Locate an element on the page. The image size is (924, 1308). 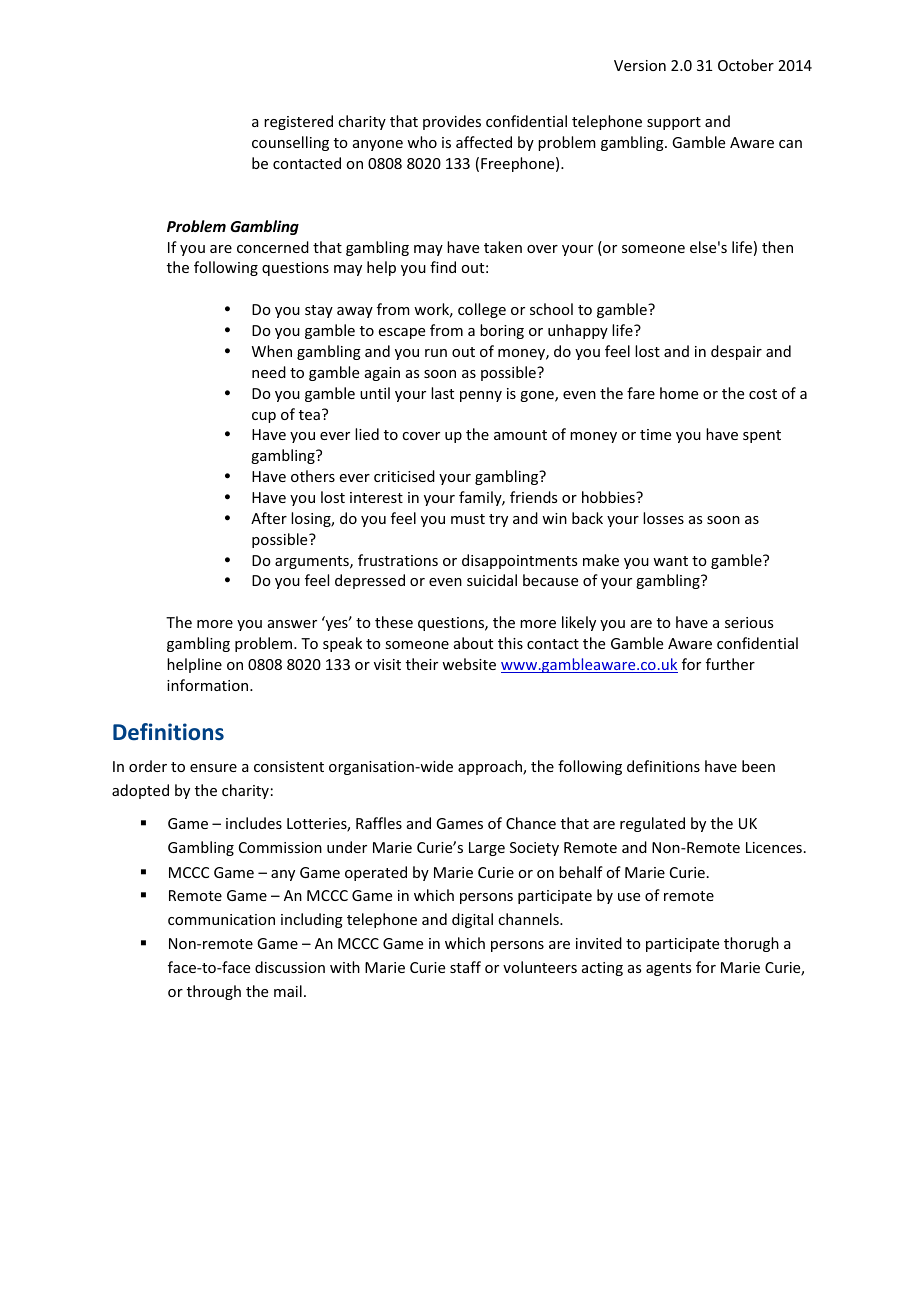
After is located at coordinates (269, 518).
